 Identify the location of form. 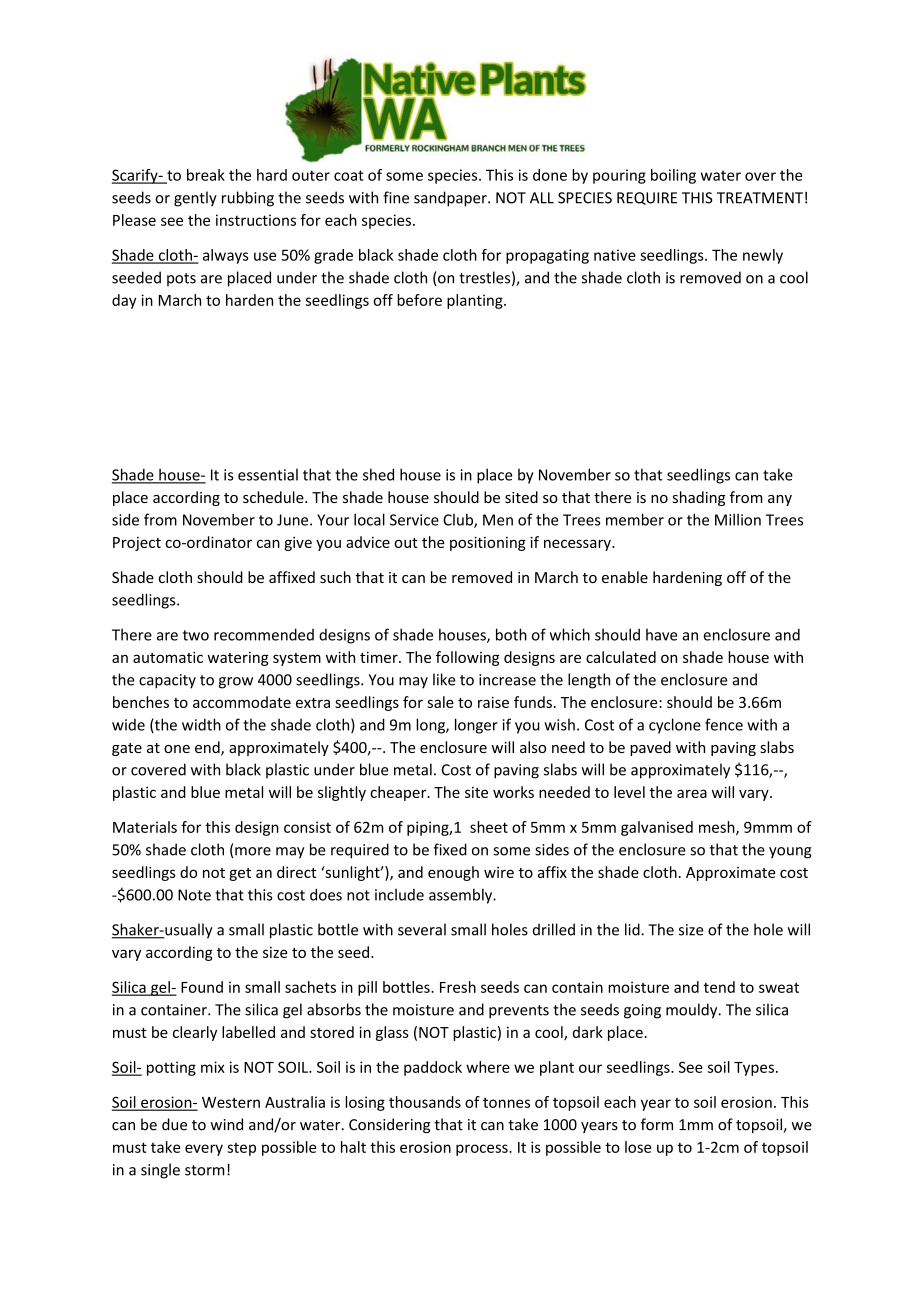
(657, 1124).
